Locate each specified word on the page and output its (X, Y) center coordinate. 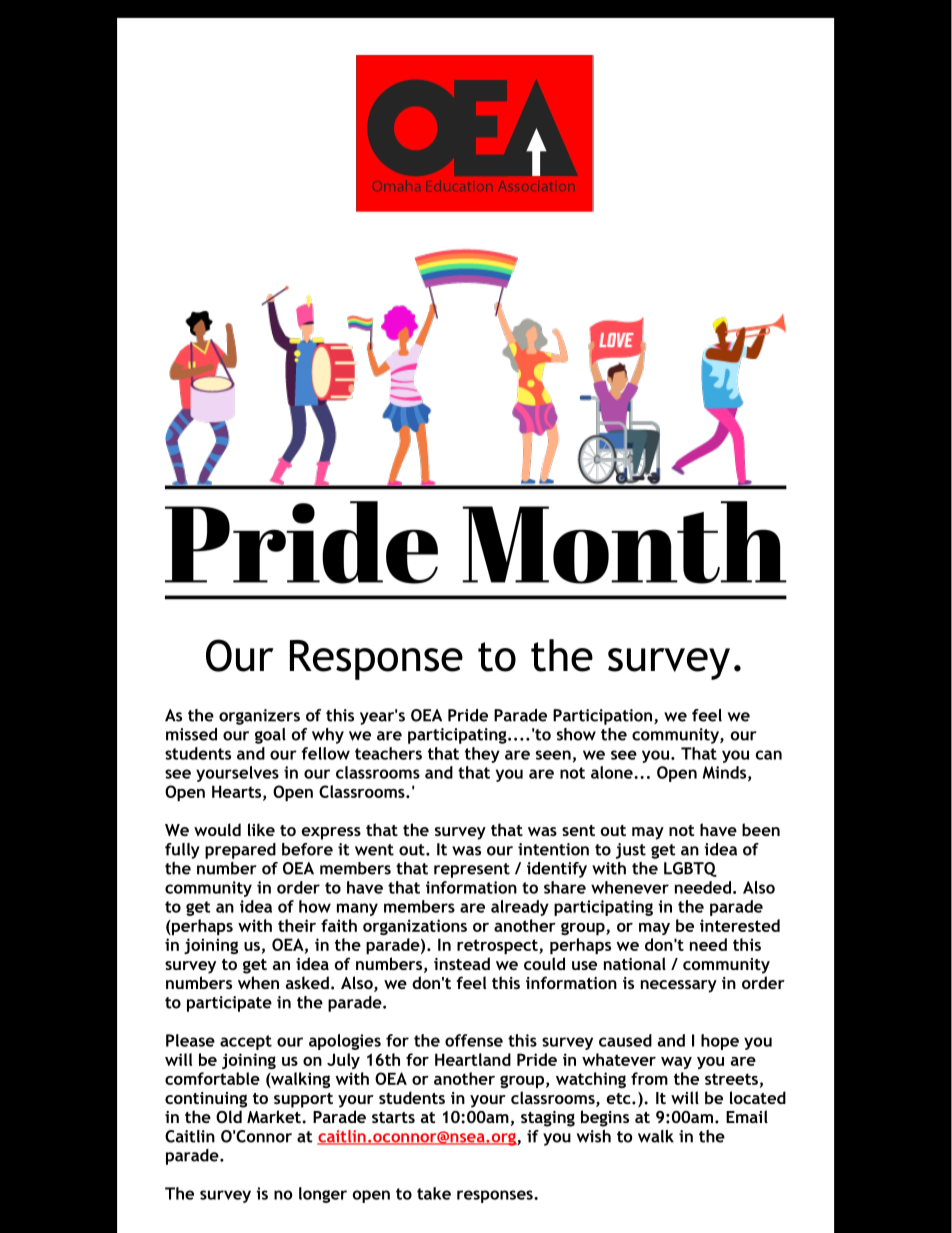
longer (323, 1195)
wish (594, 1136)
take (434, 1193)
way (676, 1063)
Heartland (473, 1059)
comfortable (212, 1078)
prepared (240, 851)
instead (462, 963)
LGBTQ (690, 869)
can (769, 755)
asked (307, 982)
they (482, 755)
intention (553, 849)
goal (270, 736)
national (635, 963)
